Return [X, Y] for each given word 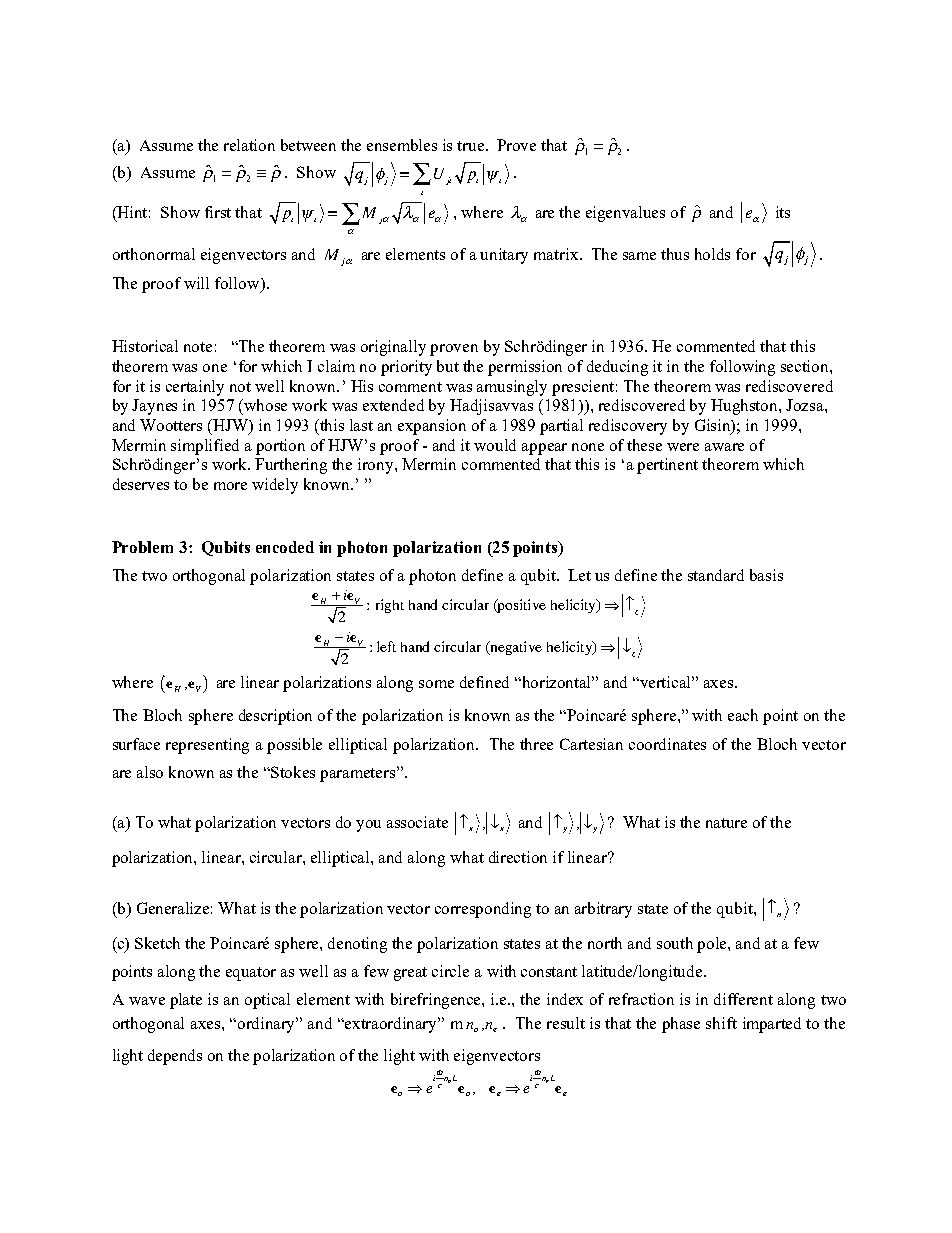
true [472, 146]
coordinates [667, 744]
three [536, 744]
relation [249, 145]
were [683, 447]
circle [450, 971]
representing [207, 746]
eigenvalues [625, 214]
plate [186, 1001]
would [495, 445]
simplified [205, 447]
